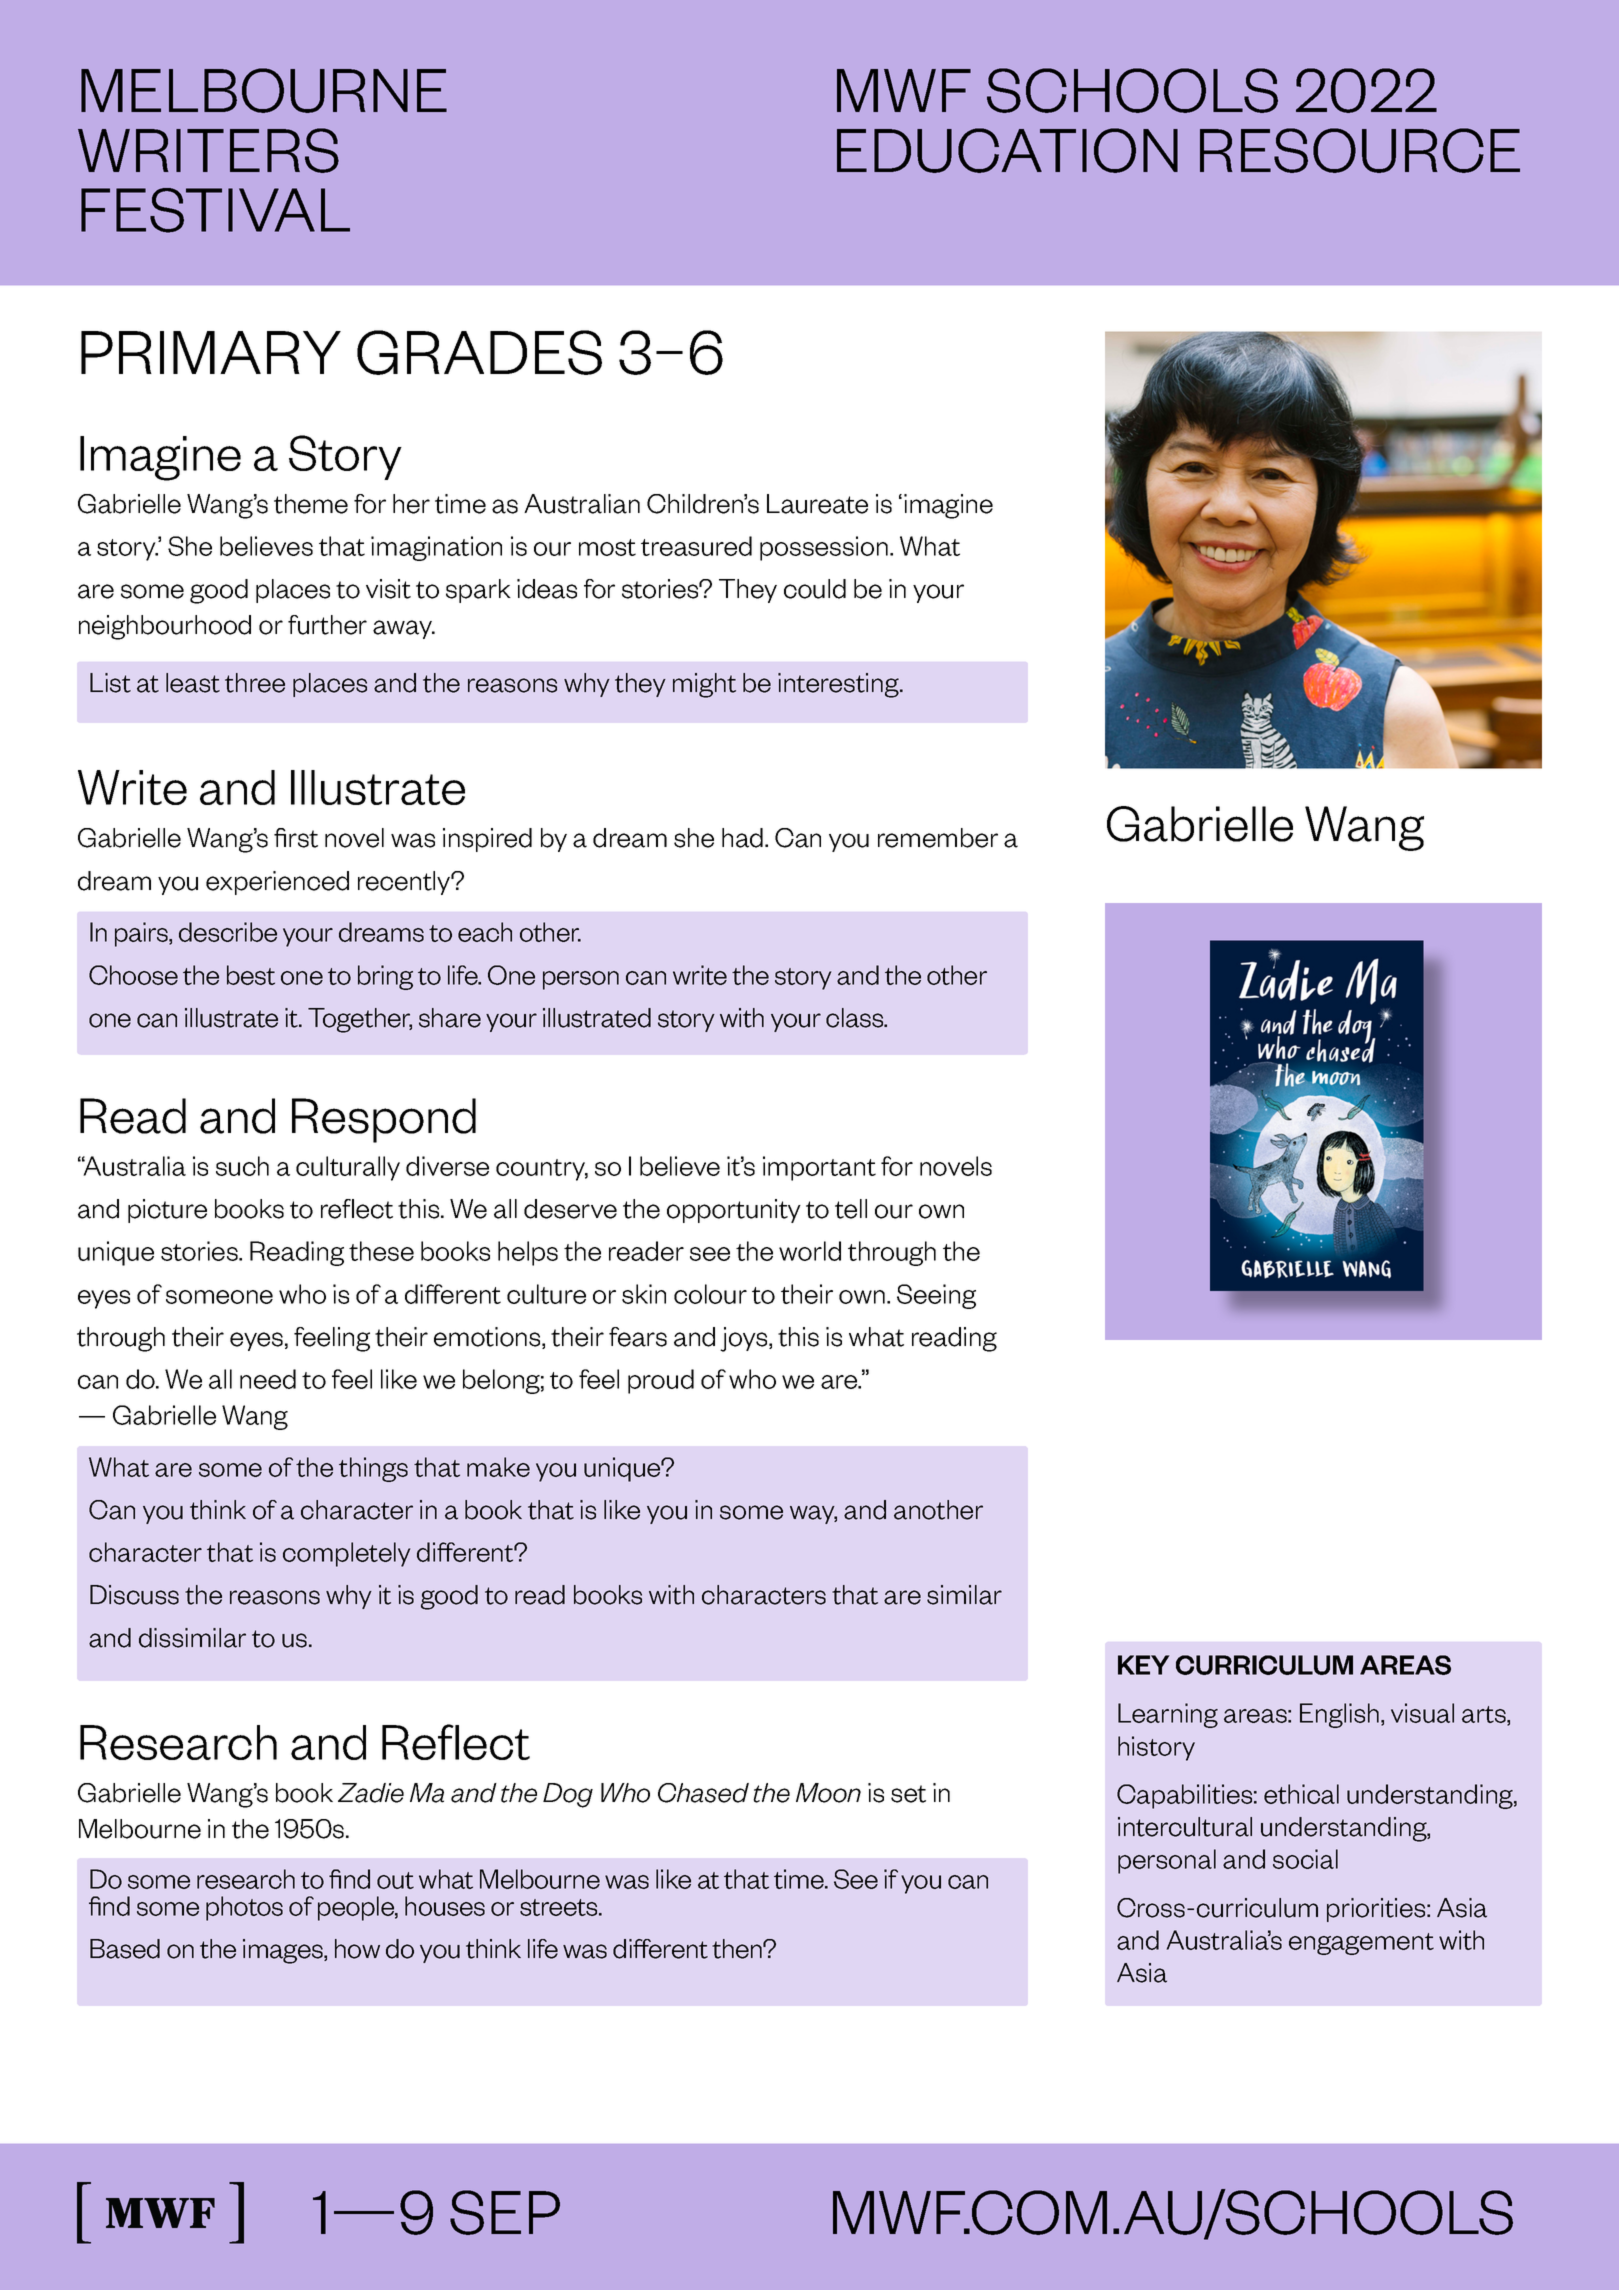  Describe the element at coordinates (505, 2212) in the document. I see `SEP` at that location.
